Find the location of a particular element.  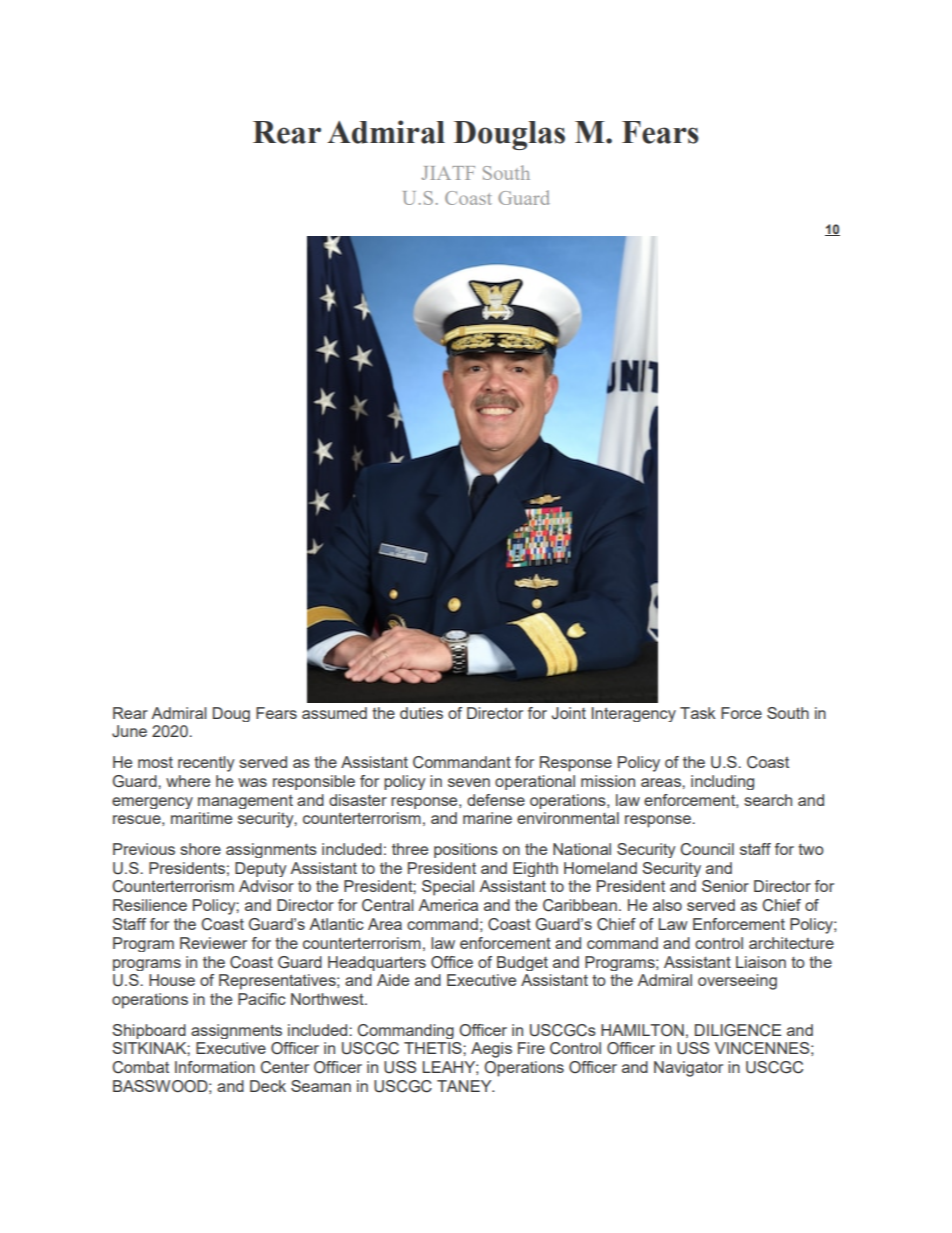

maritime is located at coordinates (201, 818).
